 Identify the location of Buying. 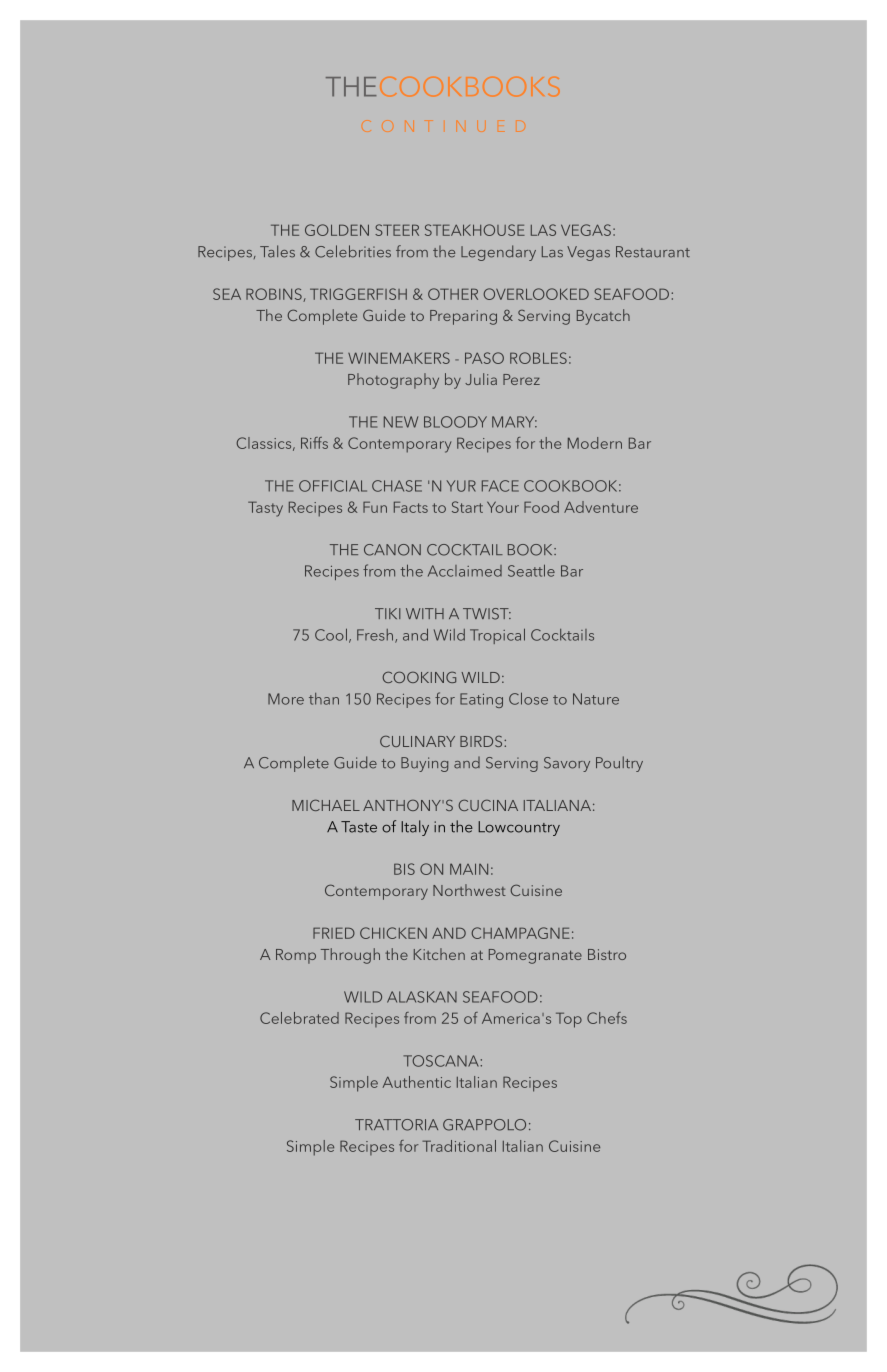
(424, 764).
